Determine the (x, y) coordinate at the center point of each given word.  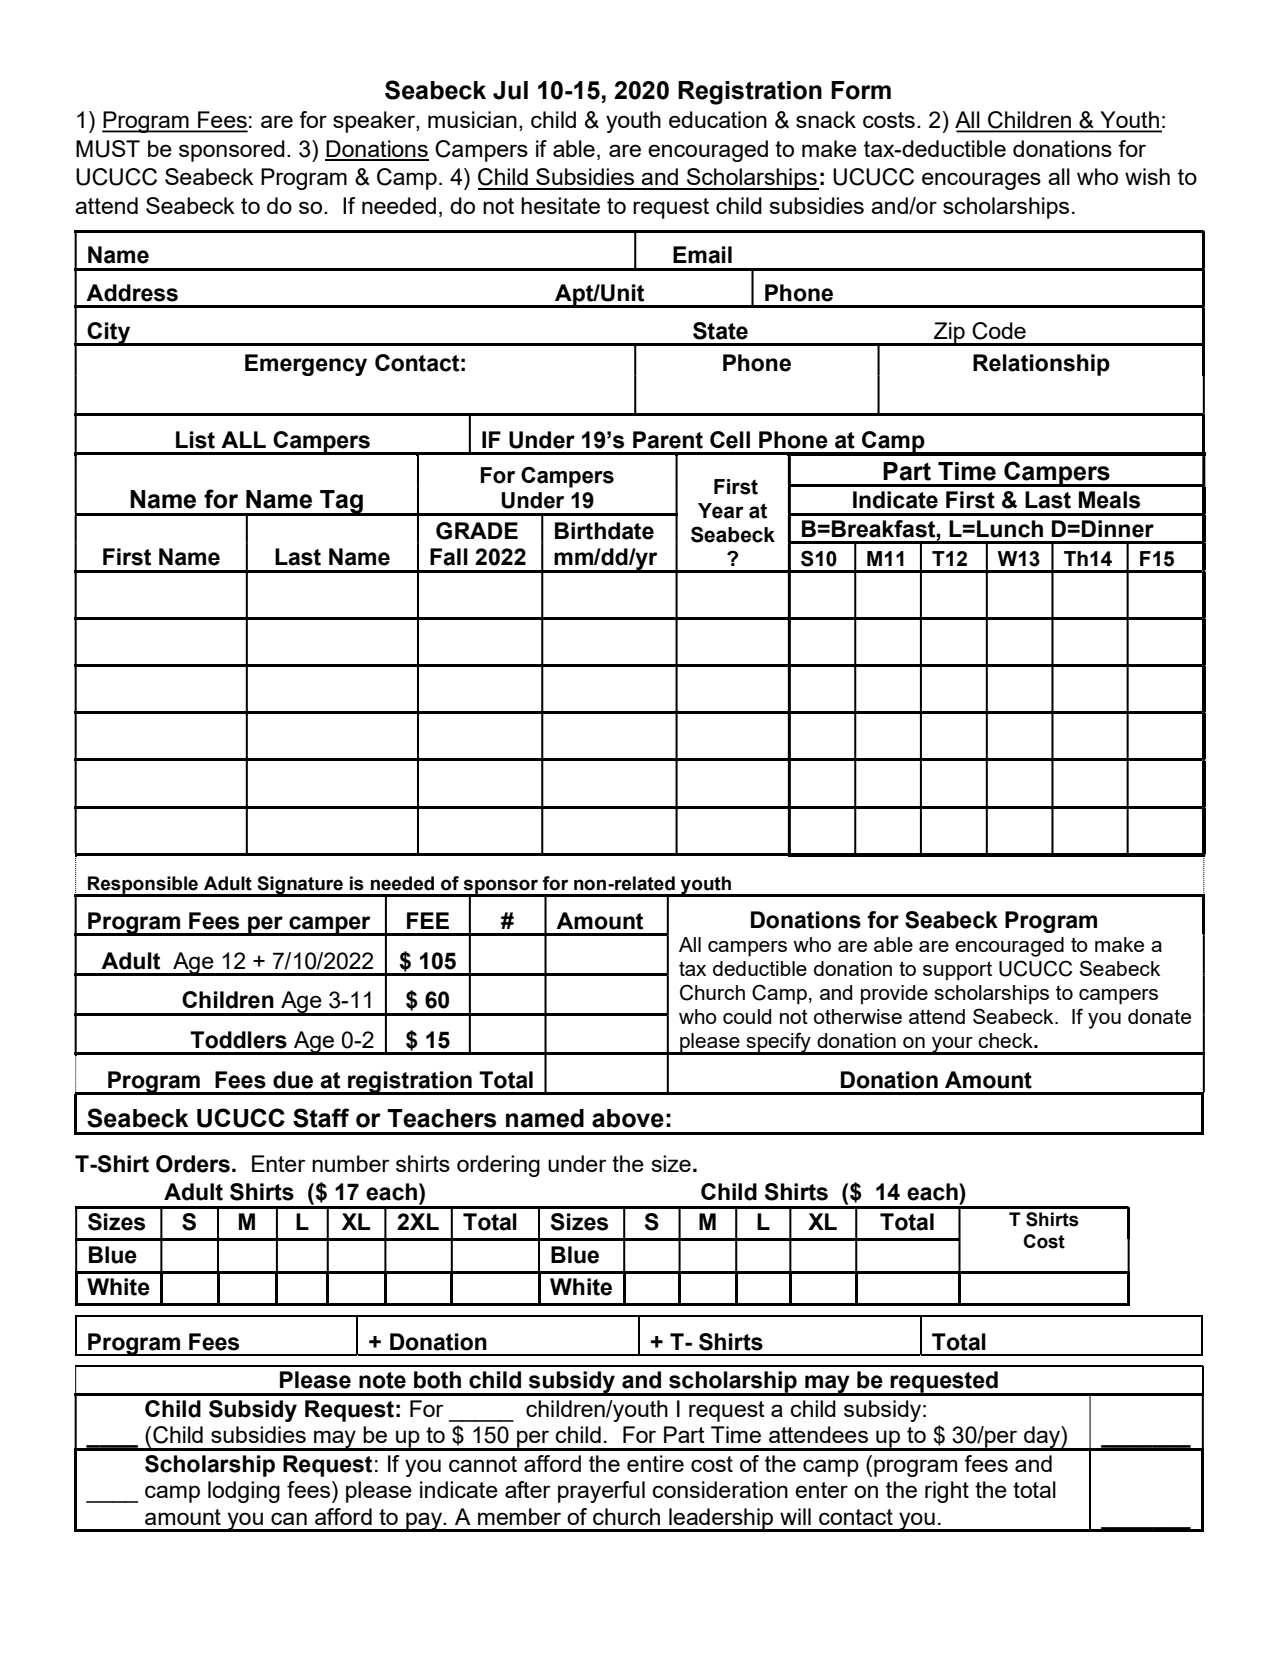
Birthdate (604, 531)
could (747, 1016)
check (1006, 1040)
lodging (244, 1492)
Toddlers (238, 1040)
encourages (981, 181)
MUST (108, 149)
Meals (1109, 500)
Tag (341, 503)
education (718, 119)
